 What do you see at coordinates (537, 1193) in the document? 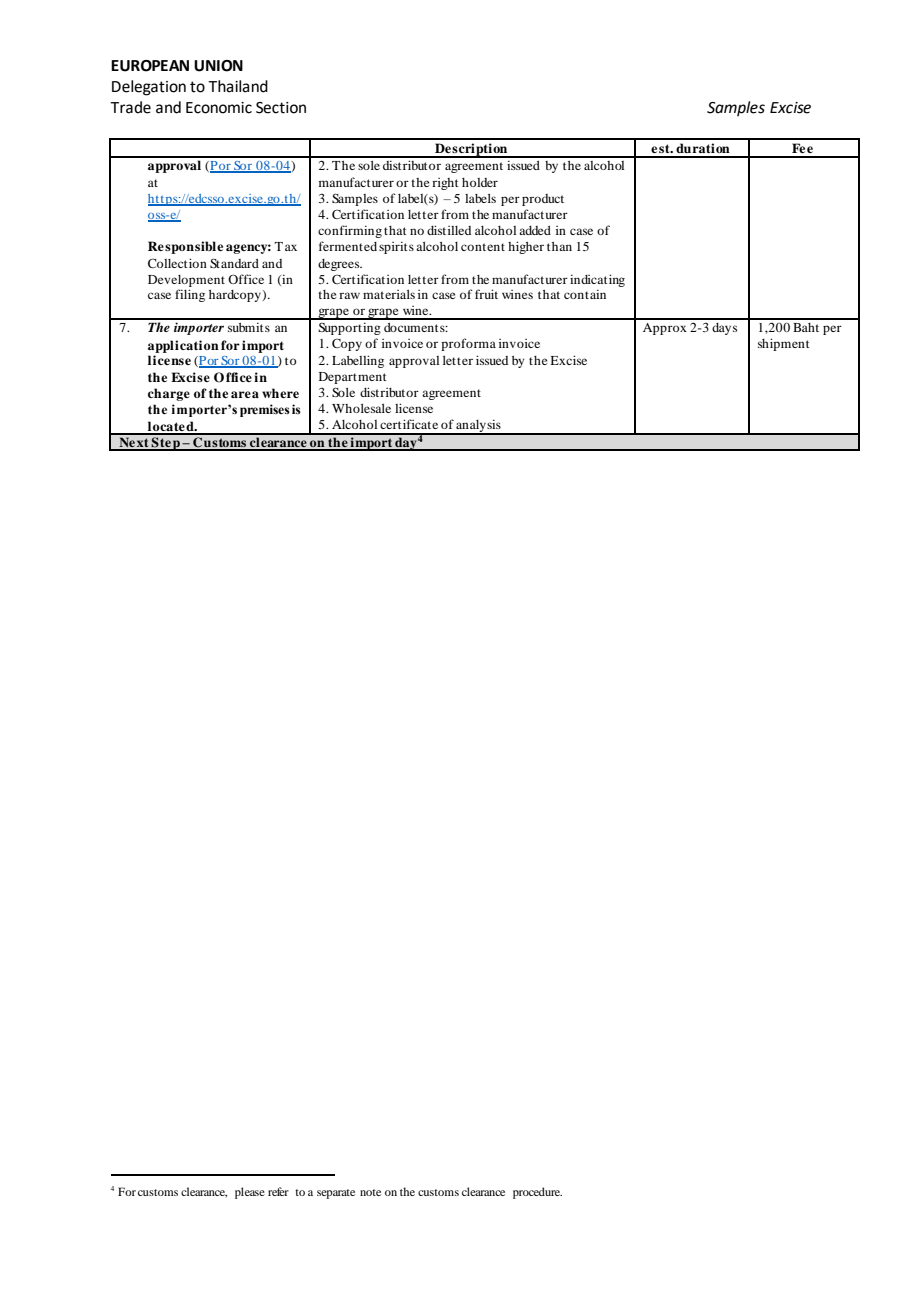
I see `procedure` at bounding box center [537, 1193].
